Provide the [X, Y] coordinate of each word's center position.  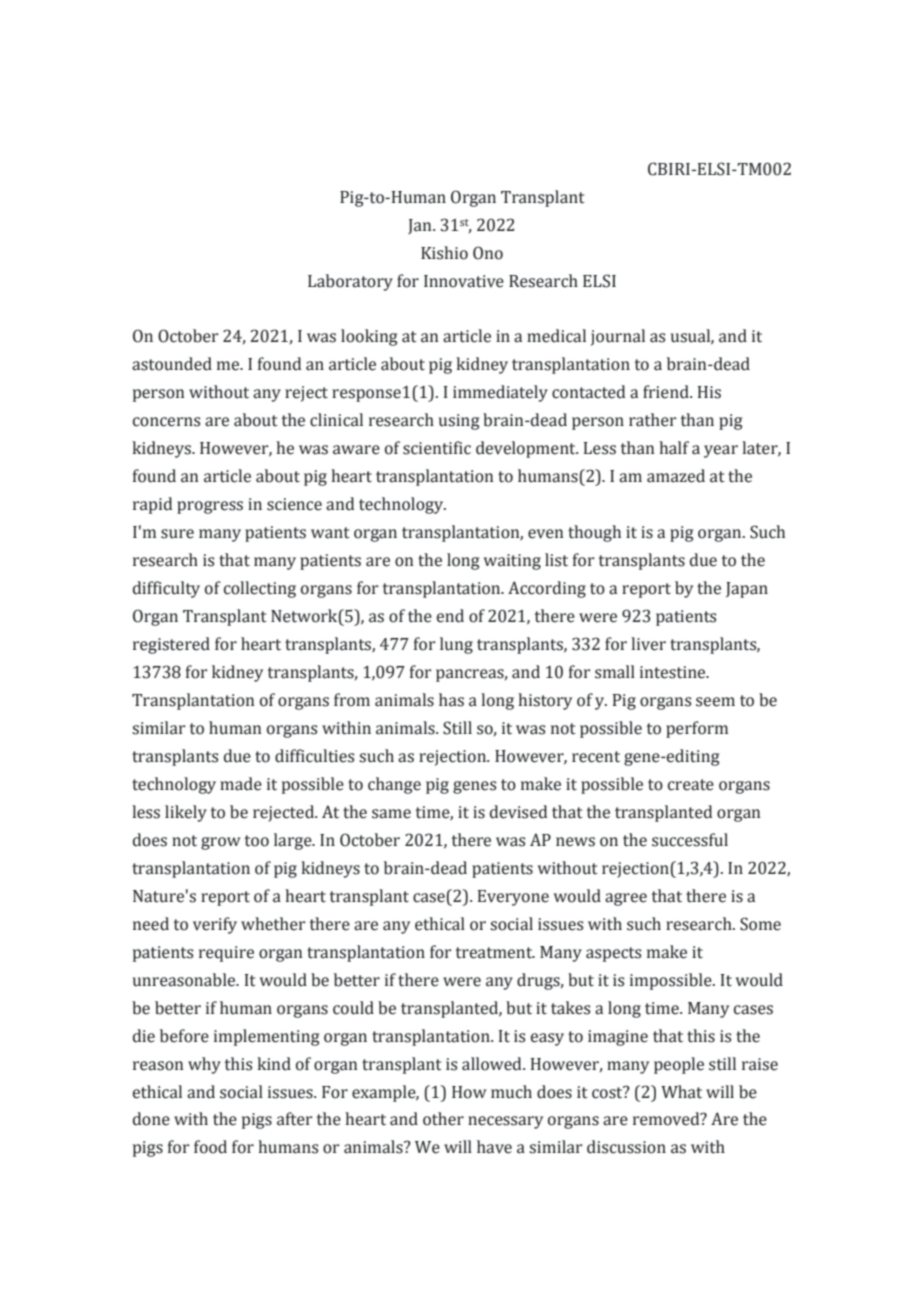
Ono [488, 253]
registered [171, 645]
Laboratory [350, 282]
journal [618, 337]
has [451, 700]
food [210, 1147]
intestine [674, 672]
